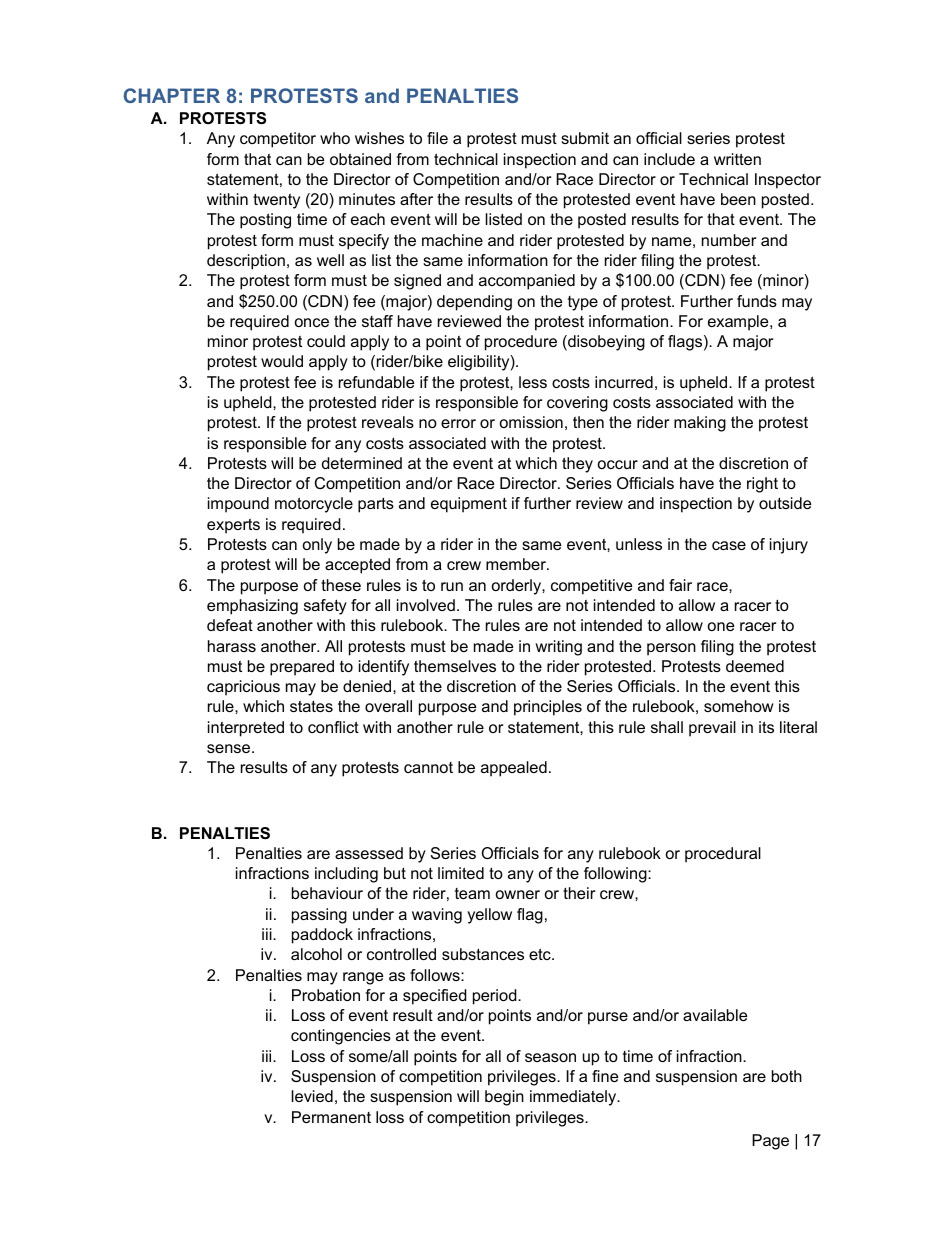 This screenshot has height=1233, width=952. What do you see at coordinates (437, 138) in the screenshot?
I see `file` at bounding box center [437, 138].
